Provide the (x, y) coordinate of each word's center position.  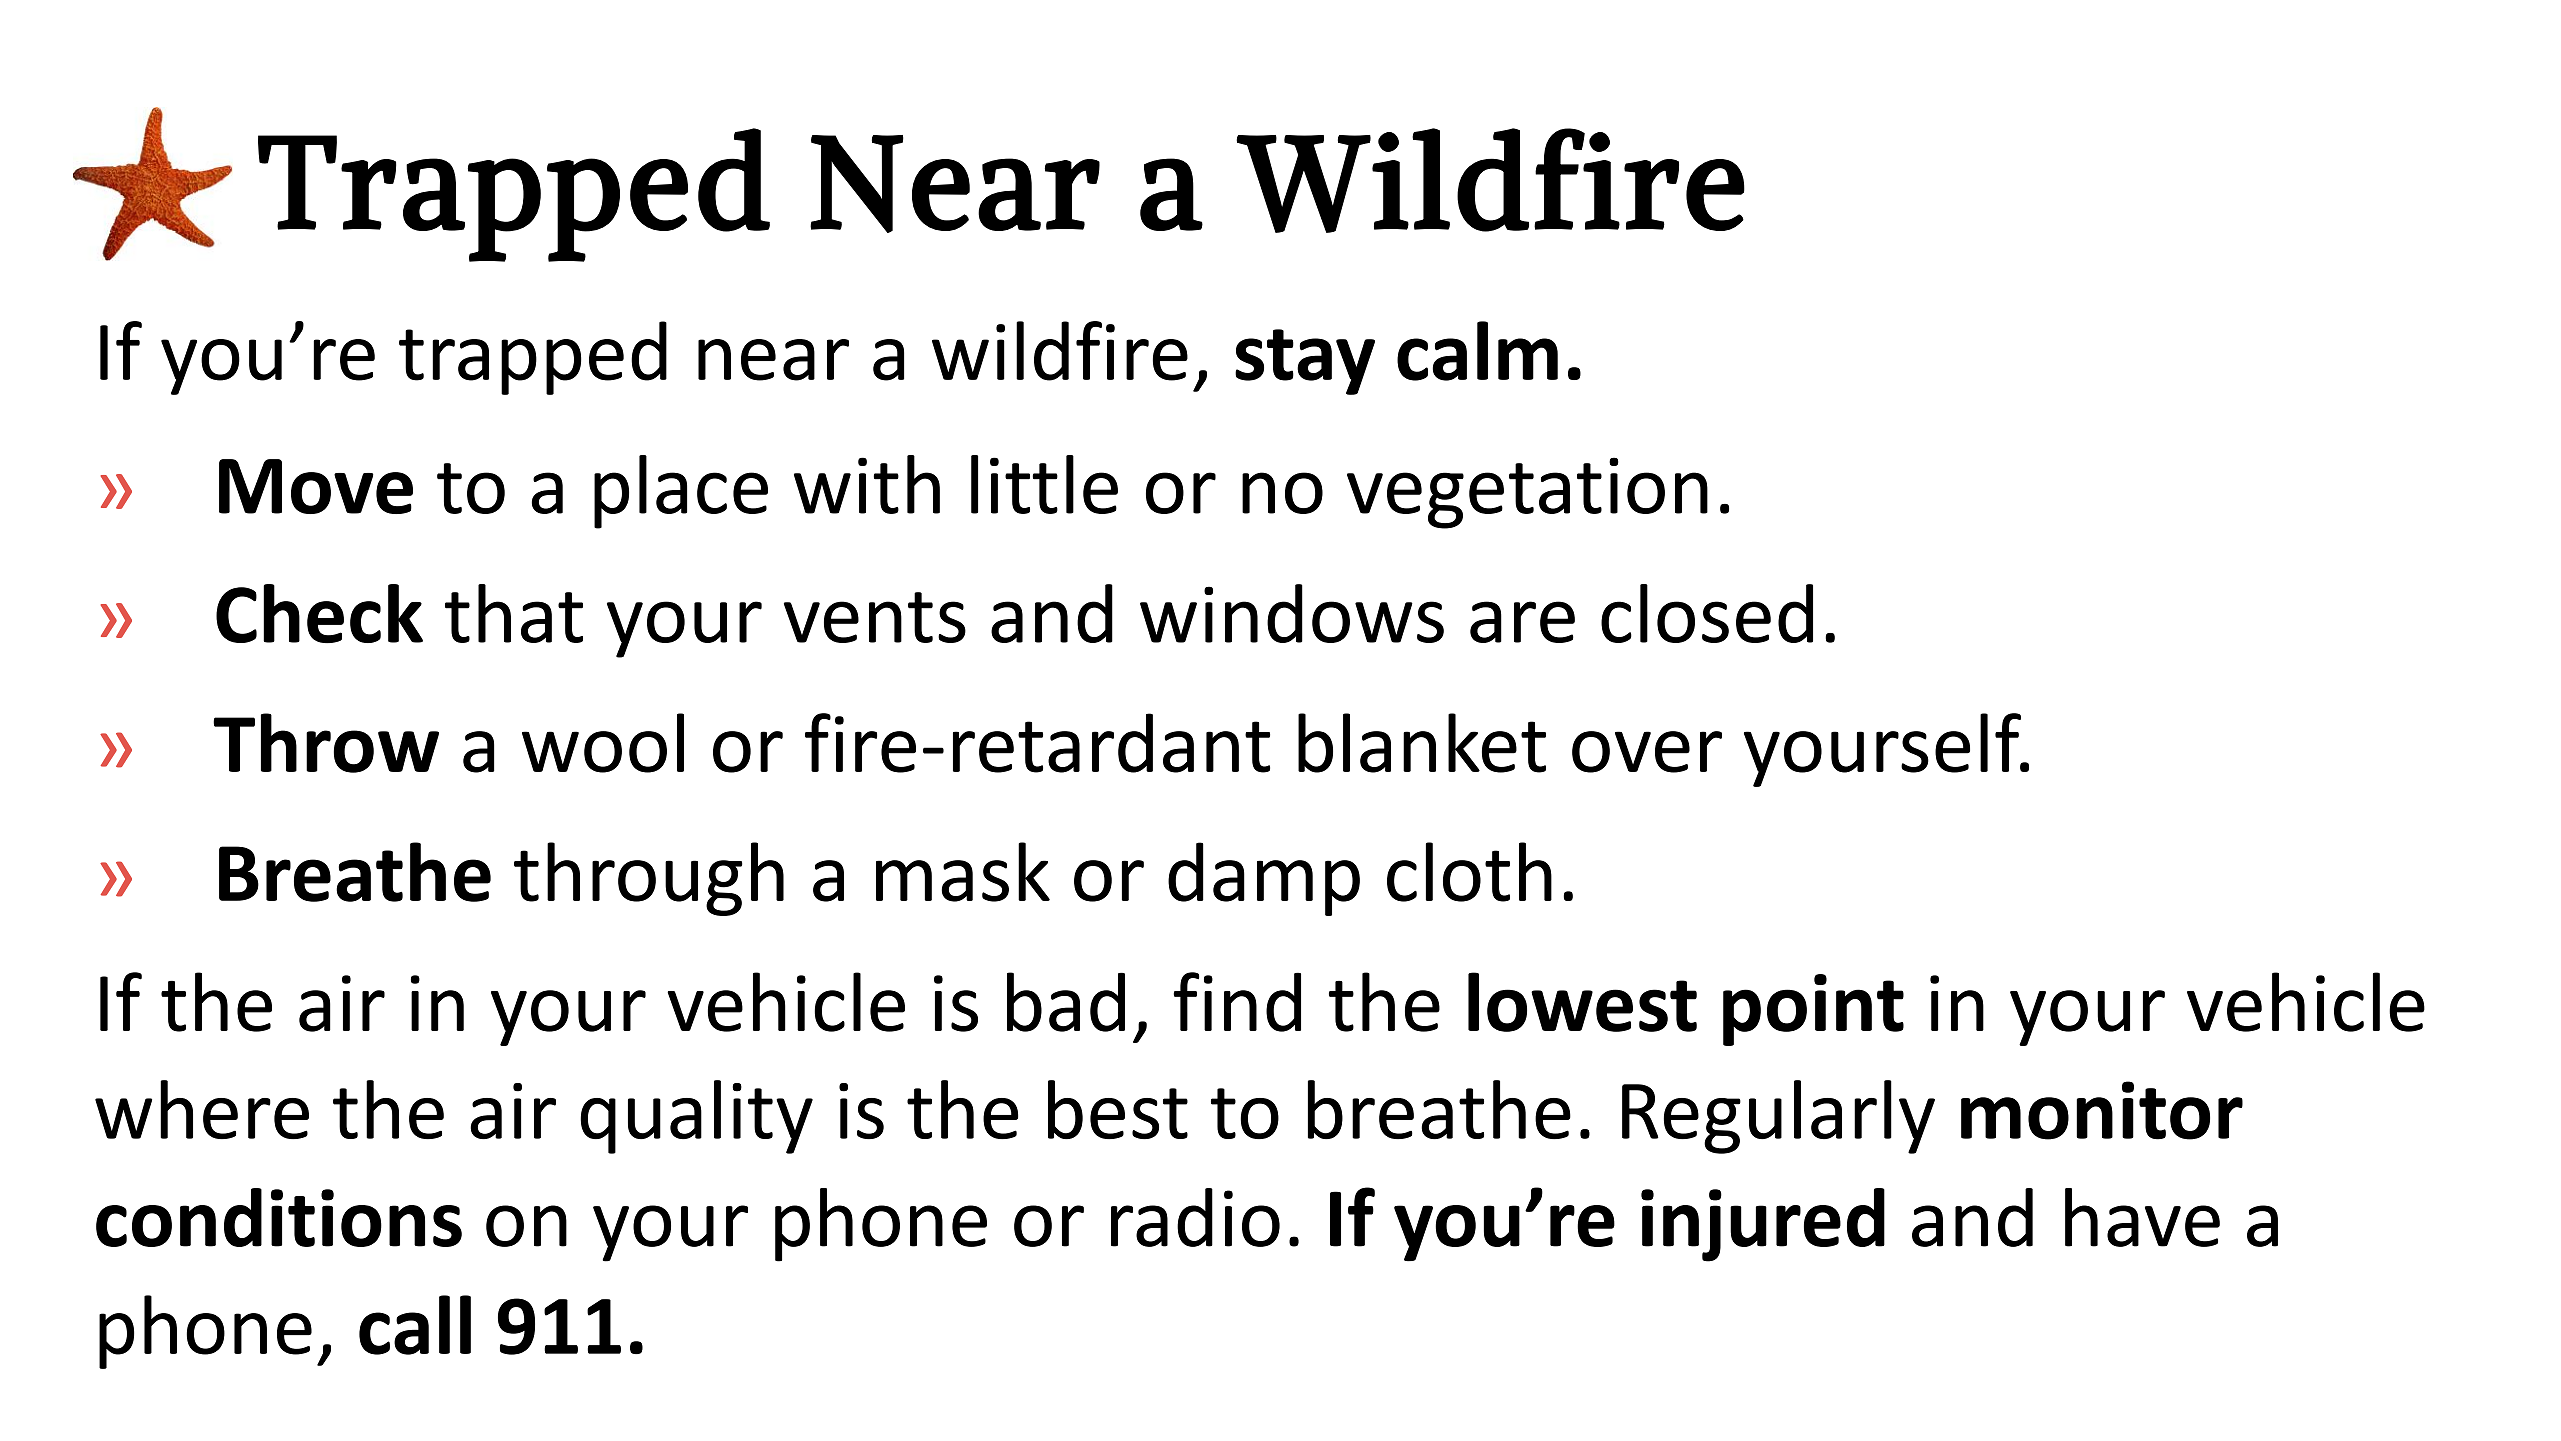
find (1237, 1002)
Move (316, 486)
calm (1477, 351)
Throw (326, 743)
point (1813, 1010)
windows (1292, 613)
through (649, 879)
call (415, 1325)
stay (1305, 362)
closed (1707, 613)
